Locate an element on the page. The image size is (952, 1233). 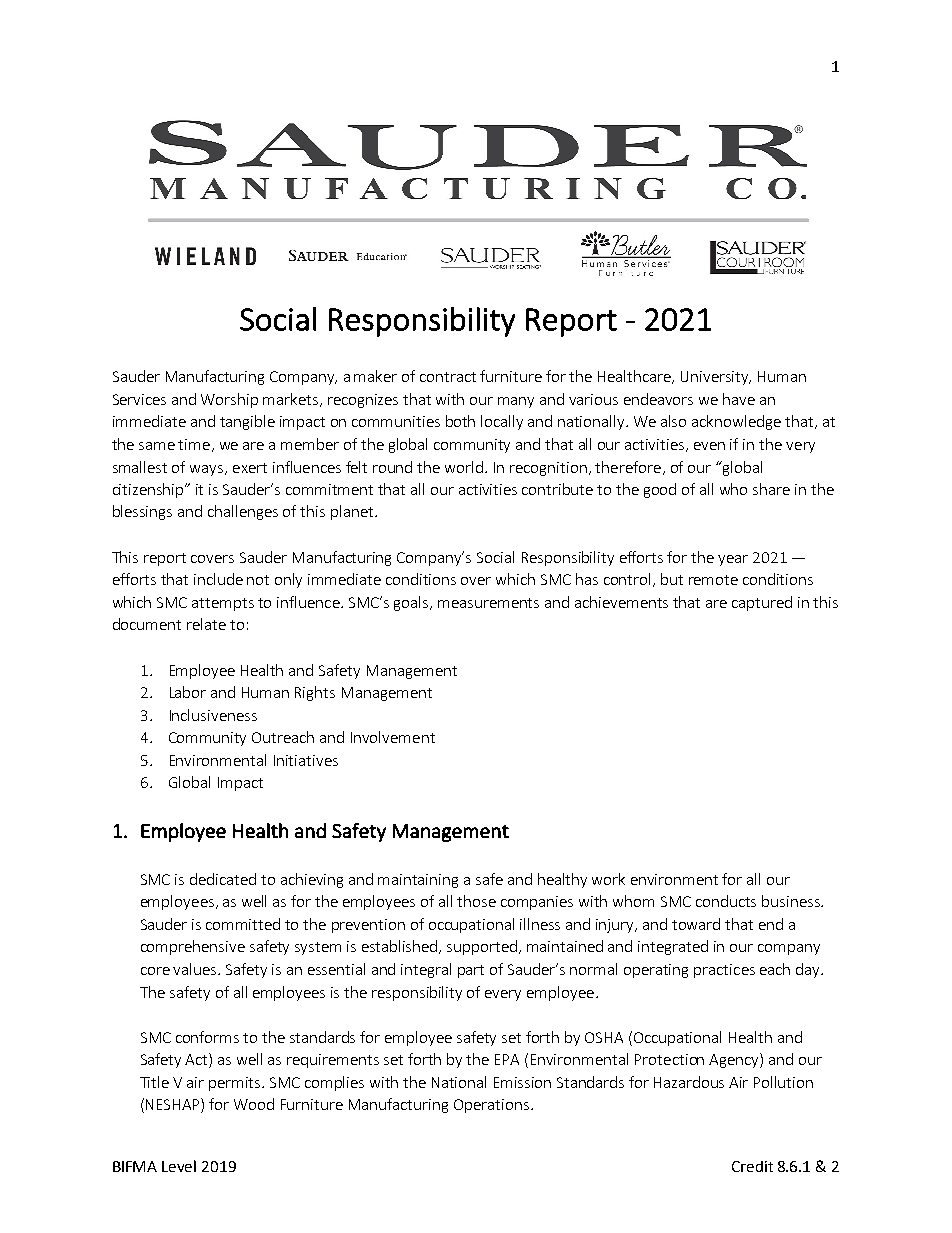
Credit is located at coordinates (752, 1166).
